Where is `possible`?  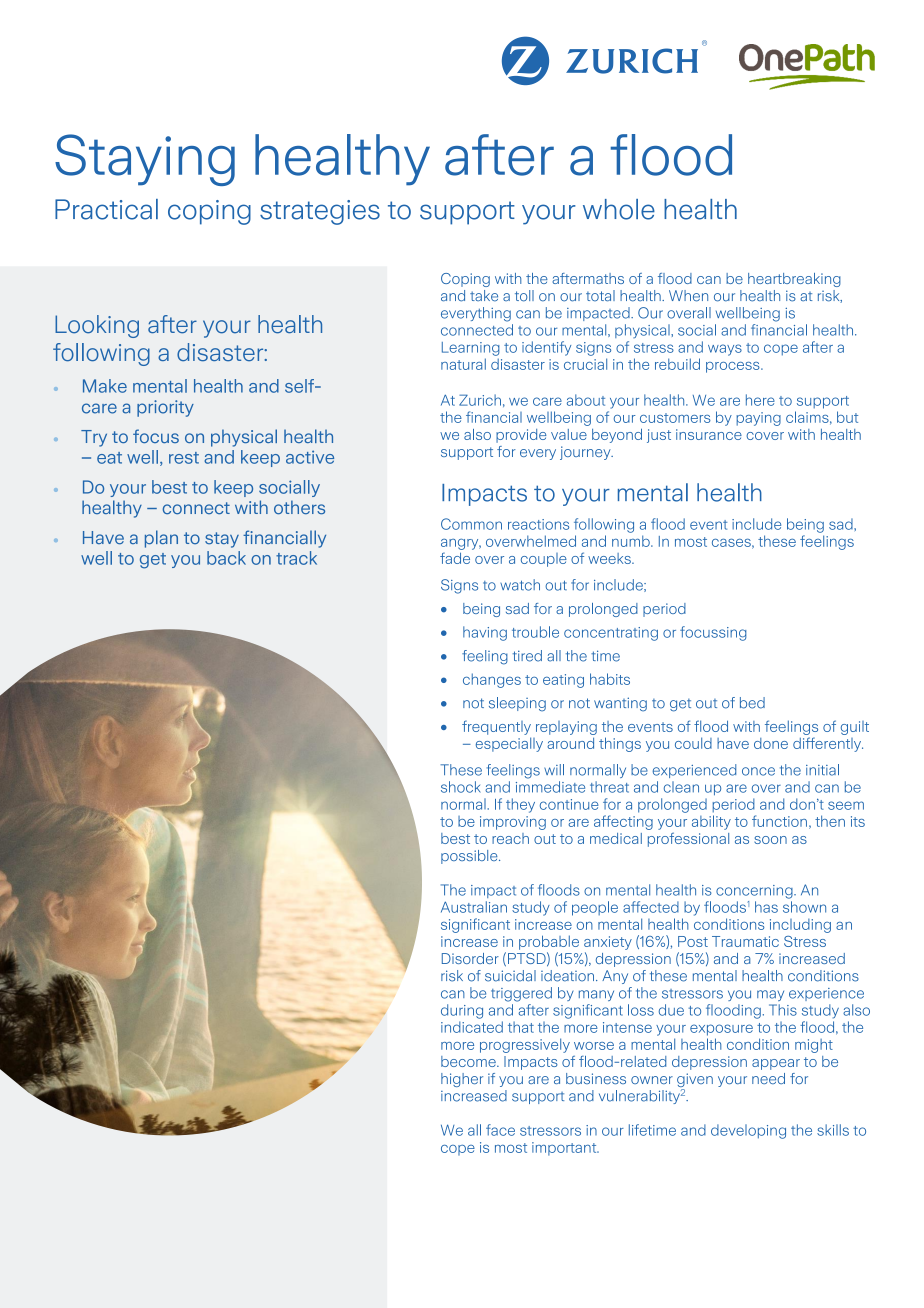
possible is located at coordinates (470, 857).
